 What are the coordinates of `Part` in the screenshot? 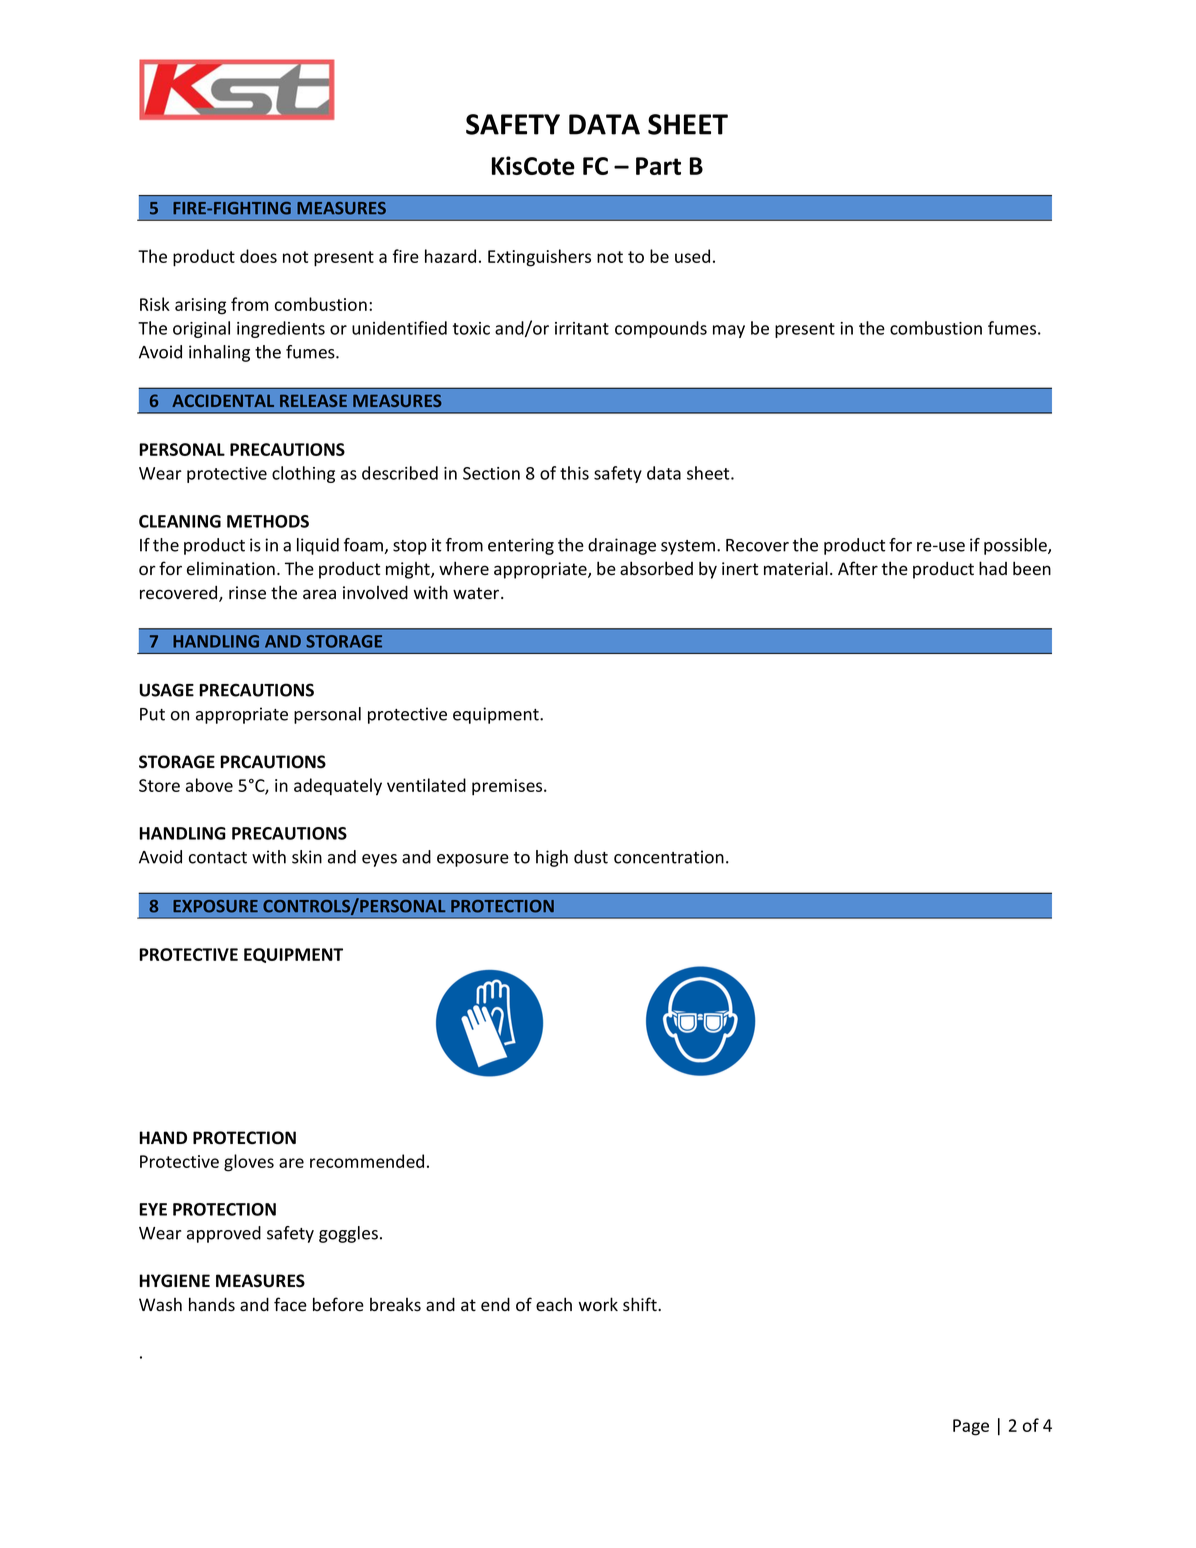 It's located at (658, 166).
